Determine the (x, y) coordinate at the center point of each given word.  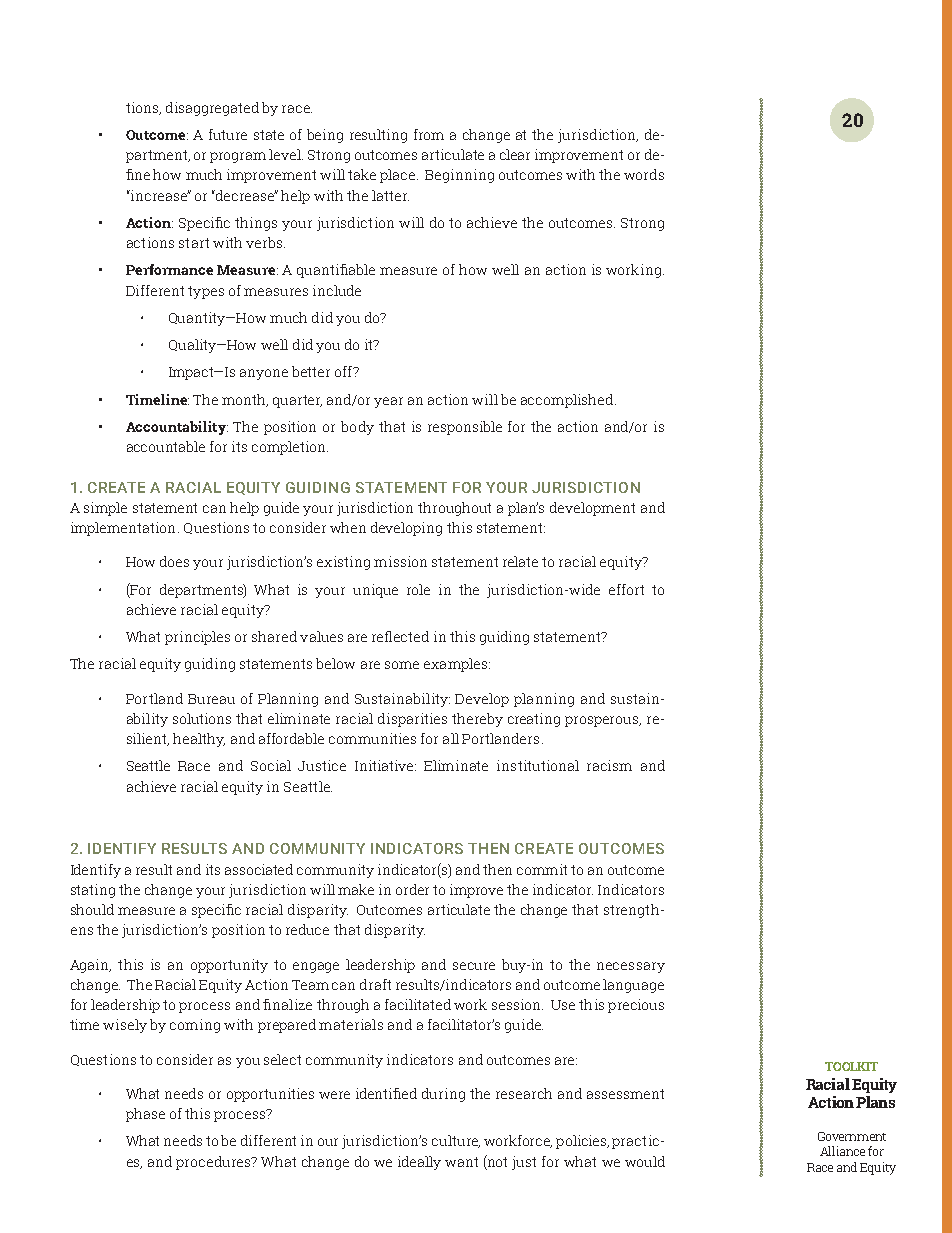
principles (197, 638)
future (228, 134)
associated (259, 869)
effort (626, 589)
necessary (631, 967)
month (245, 400)
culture (456, 1141)
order (412, 889)
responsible (465, 428)
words (644, 174)
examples (455, 665)
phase (145, 1115)
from (429, 134)
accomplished (567, 401)
